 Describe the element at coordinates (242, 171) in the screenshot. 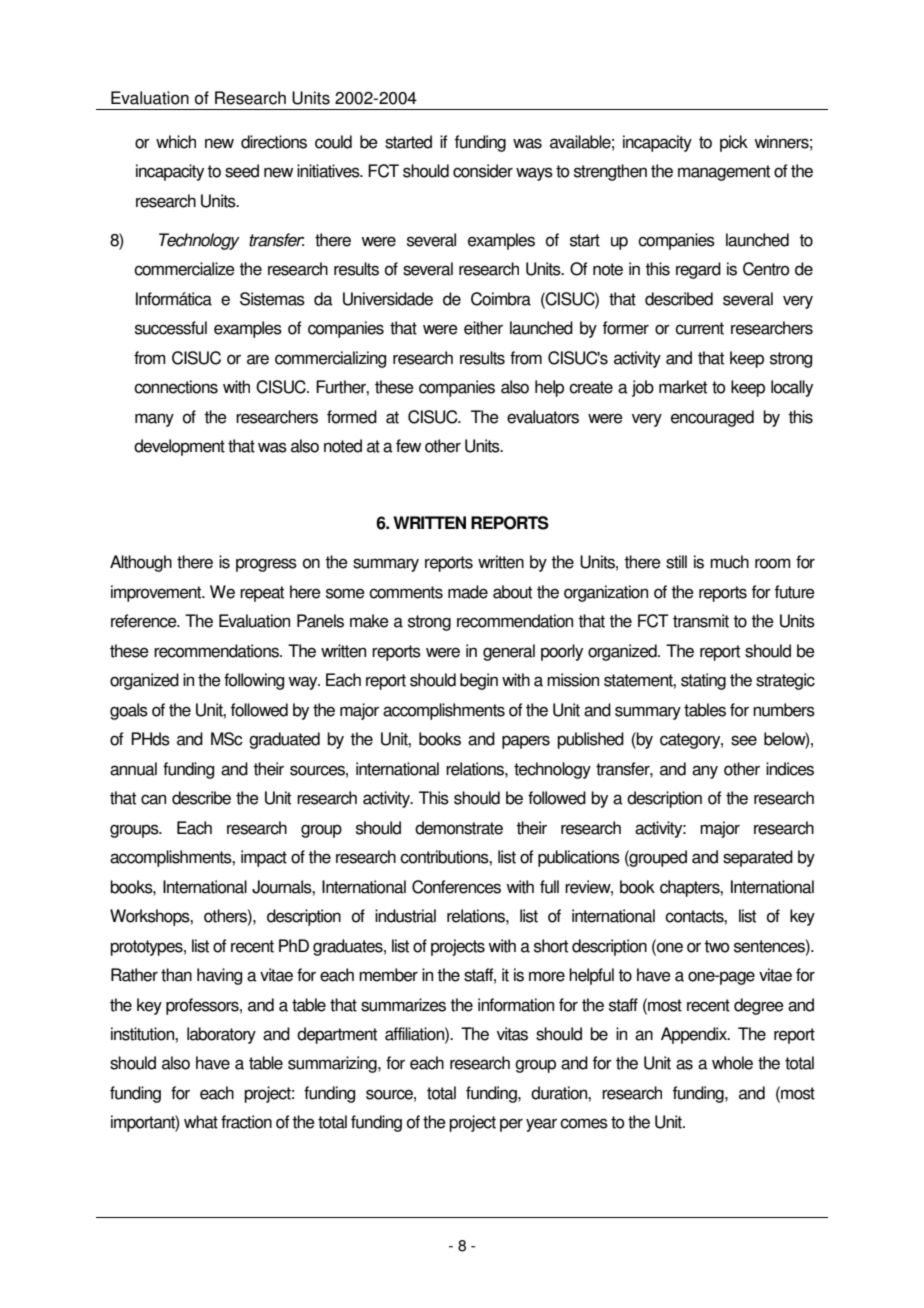

I see `seed` at that location.
